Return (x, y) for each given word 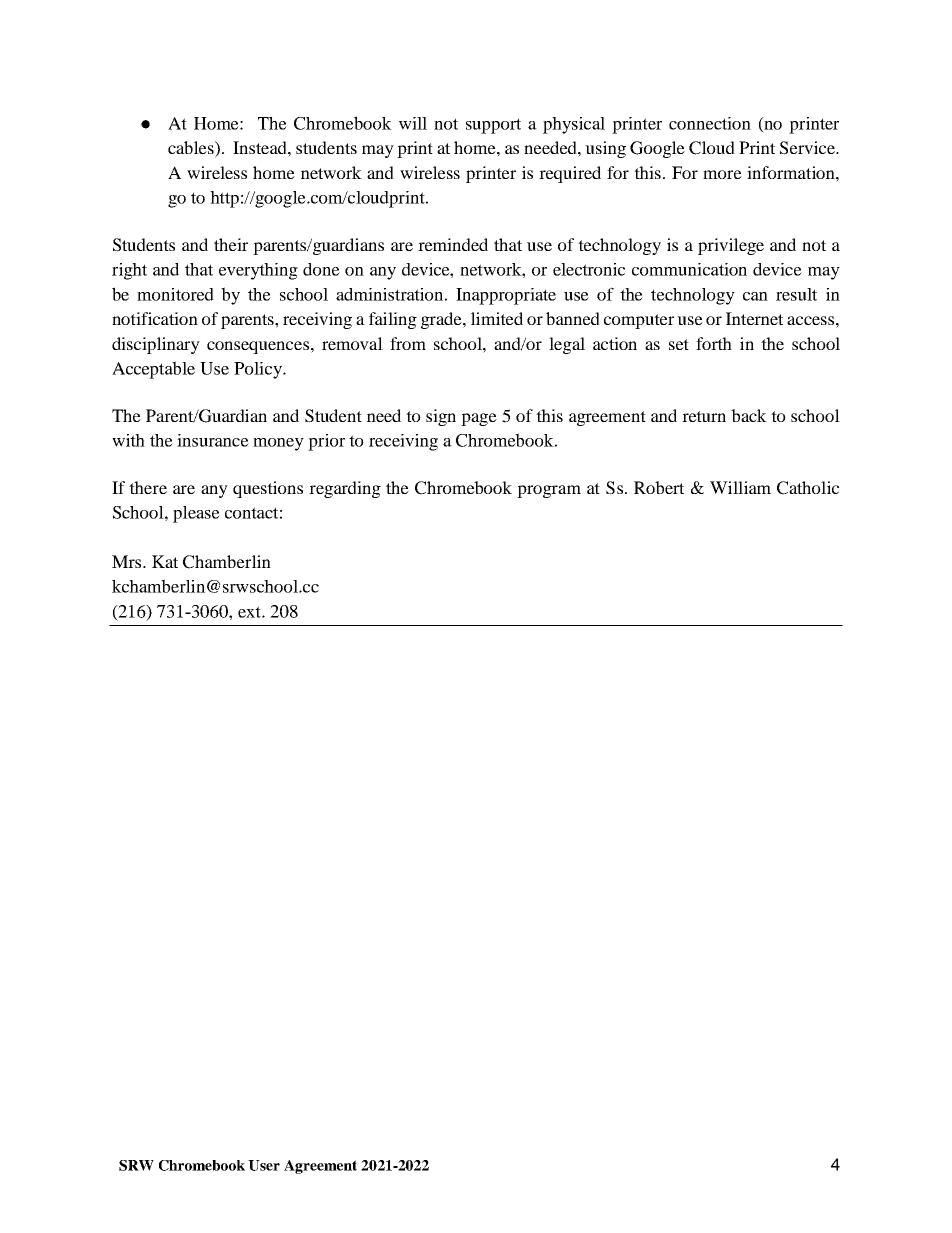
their (231, 244)
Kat (165, 561)
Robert (659, 487)
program (549, 491)
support (493, 126)
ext (250, 612)
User (264, 1165)
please (196, 514)
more (722, 174)
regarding (345, 489)
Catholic (808, 488)
